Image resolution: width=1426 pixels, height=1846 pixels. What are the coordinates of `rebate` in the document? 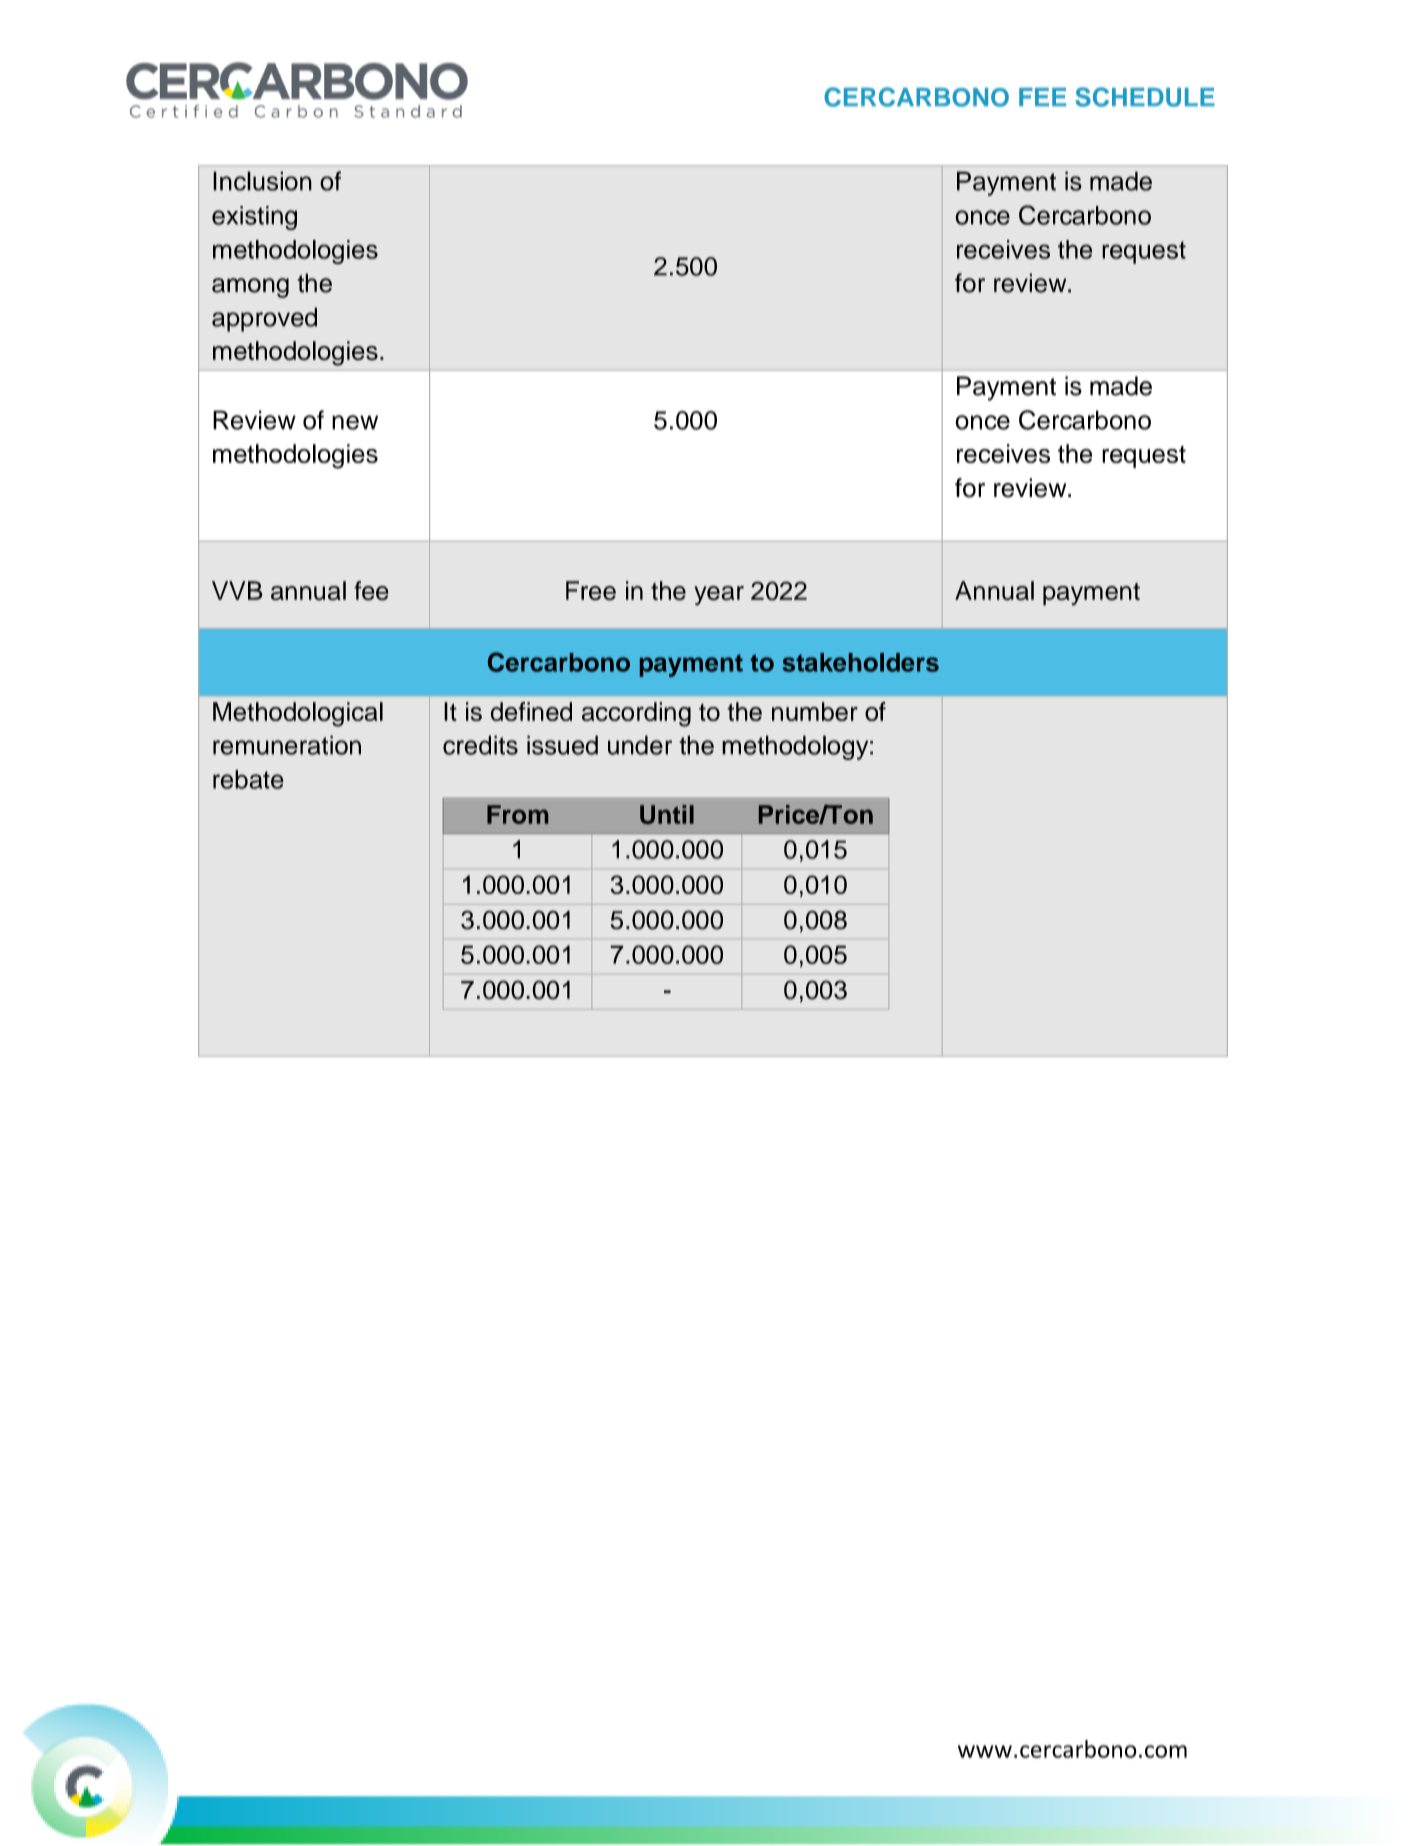 It's located at (248, 779).
